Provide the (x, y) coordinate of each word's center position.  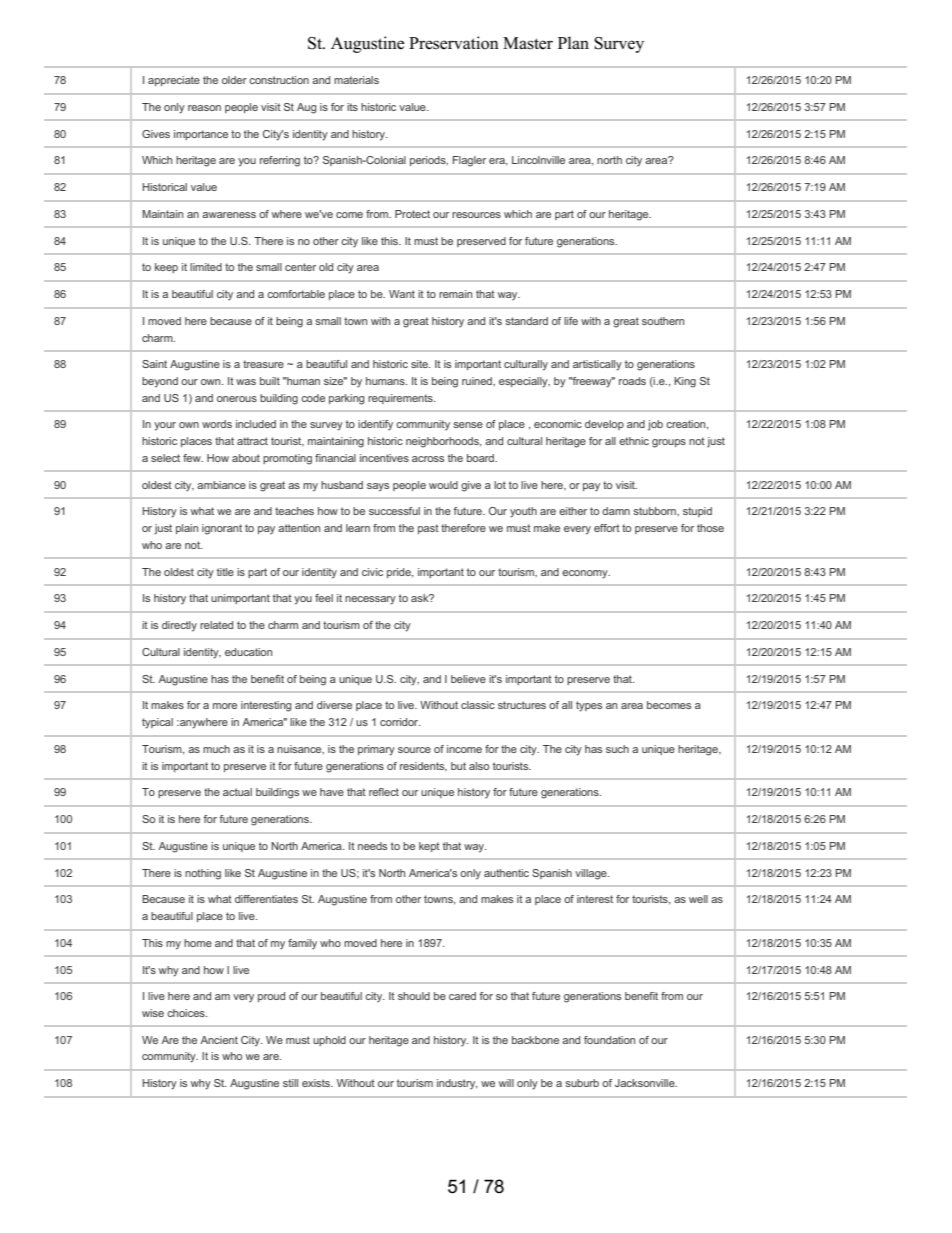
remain (455, 294)
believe (468, 679)
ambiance (221, 485)
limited (206, 267)
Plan (573, 42)
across (428, 459)
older (234, 80)
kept (429, 847)
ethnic (634, 441)
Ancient (219, 1040)
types (589, 706)
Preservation (454, 43)
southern (663, 321)
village (592, 874)
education (248, 652)
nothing (203, 874)
